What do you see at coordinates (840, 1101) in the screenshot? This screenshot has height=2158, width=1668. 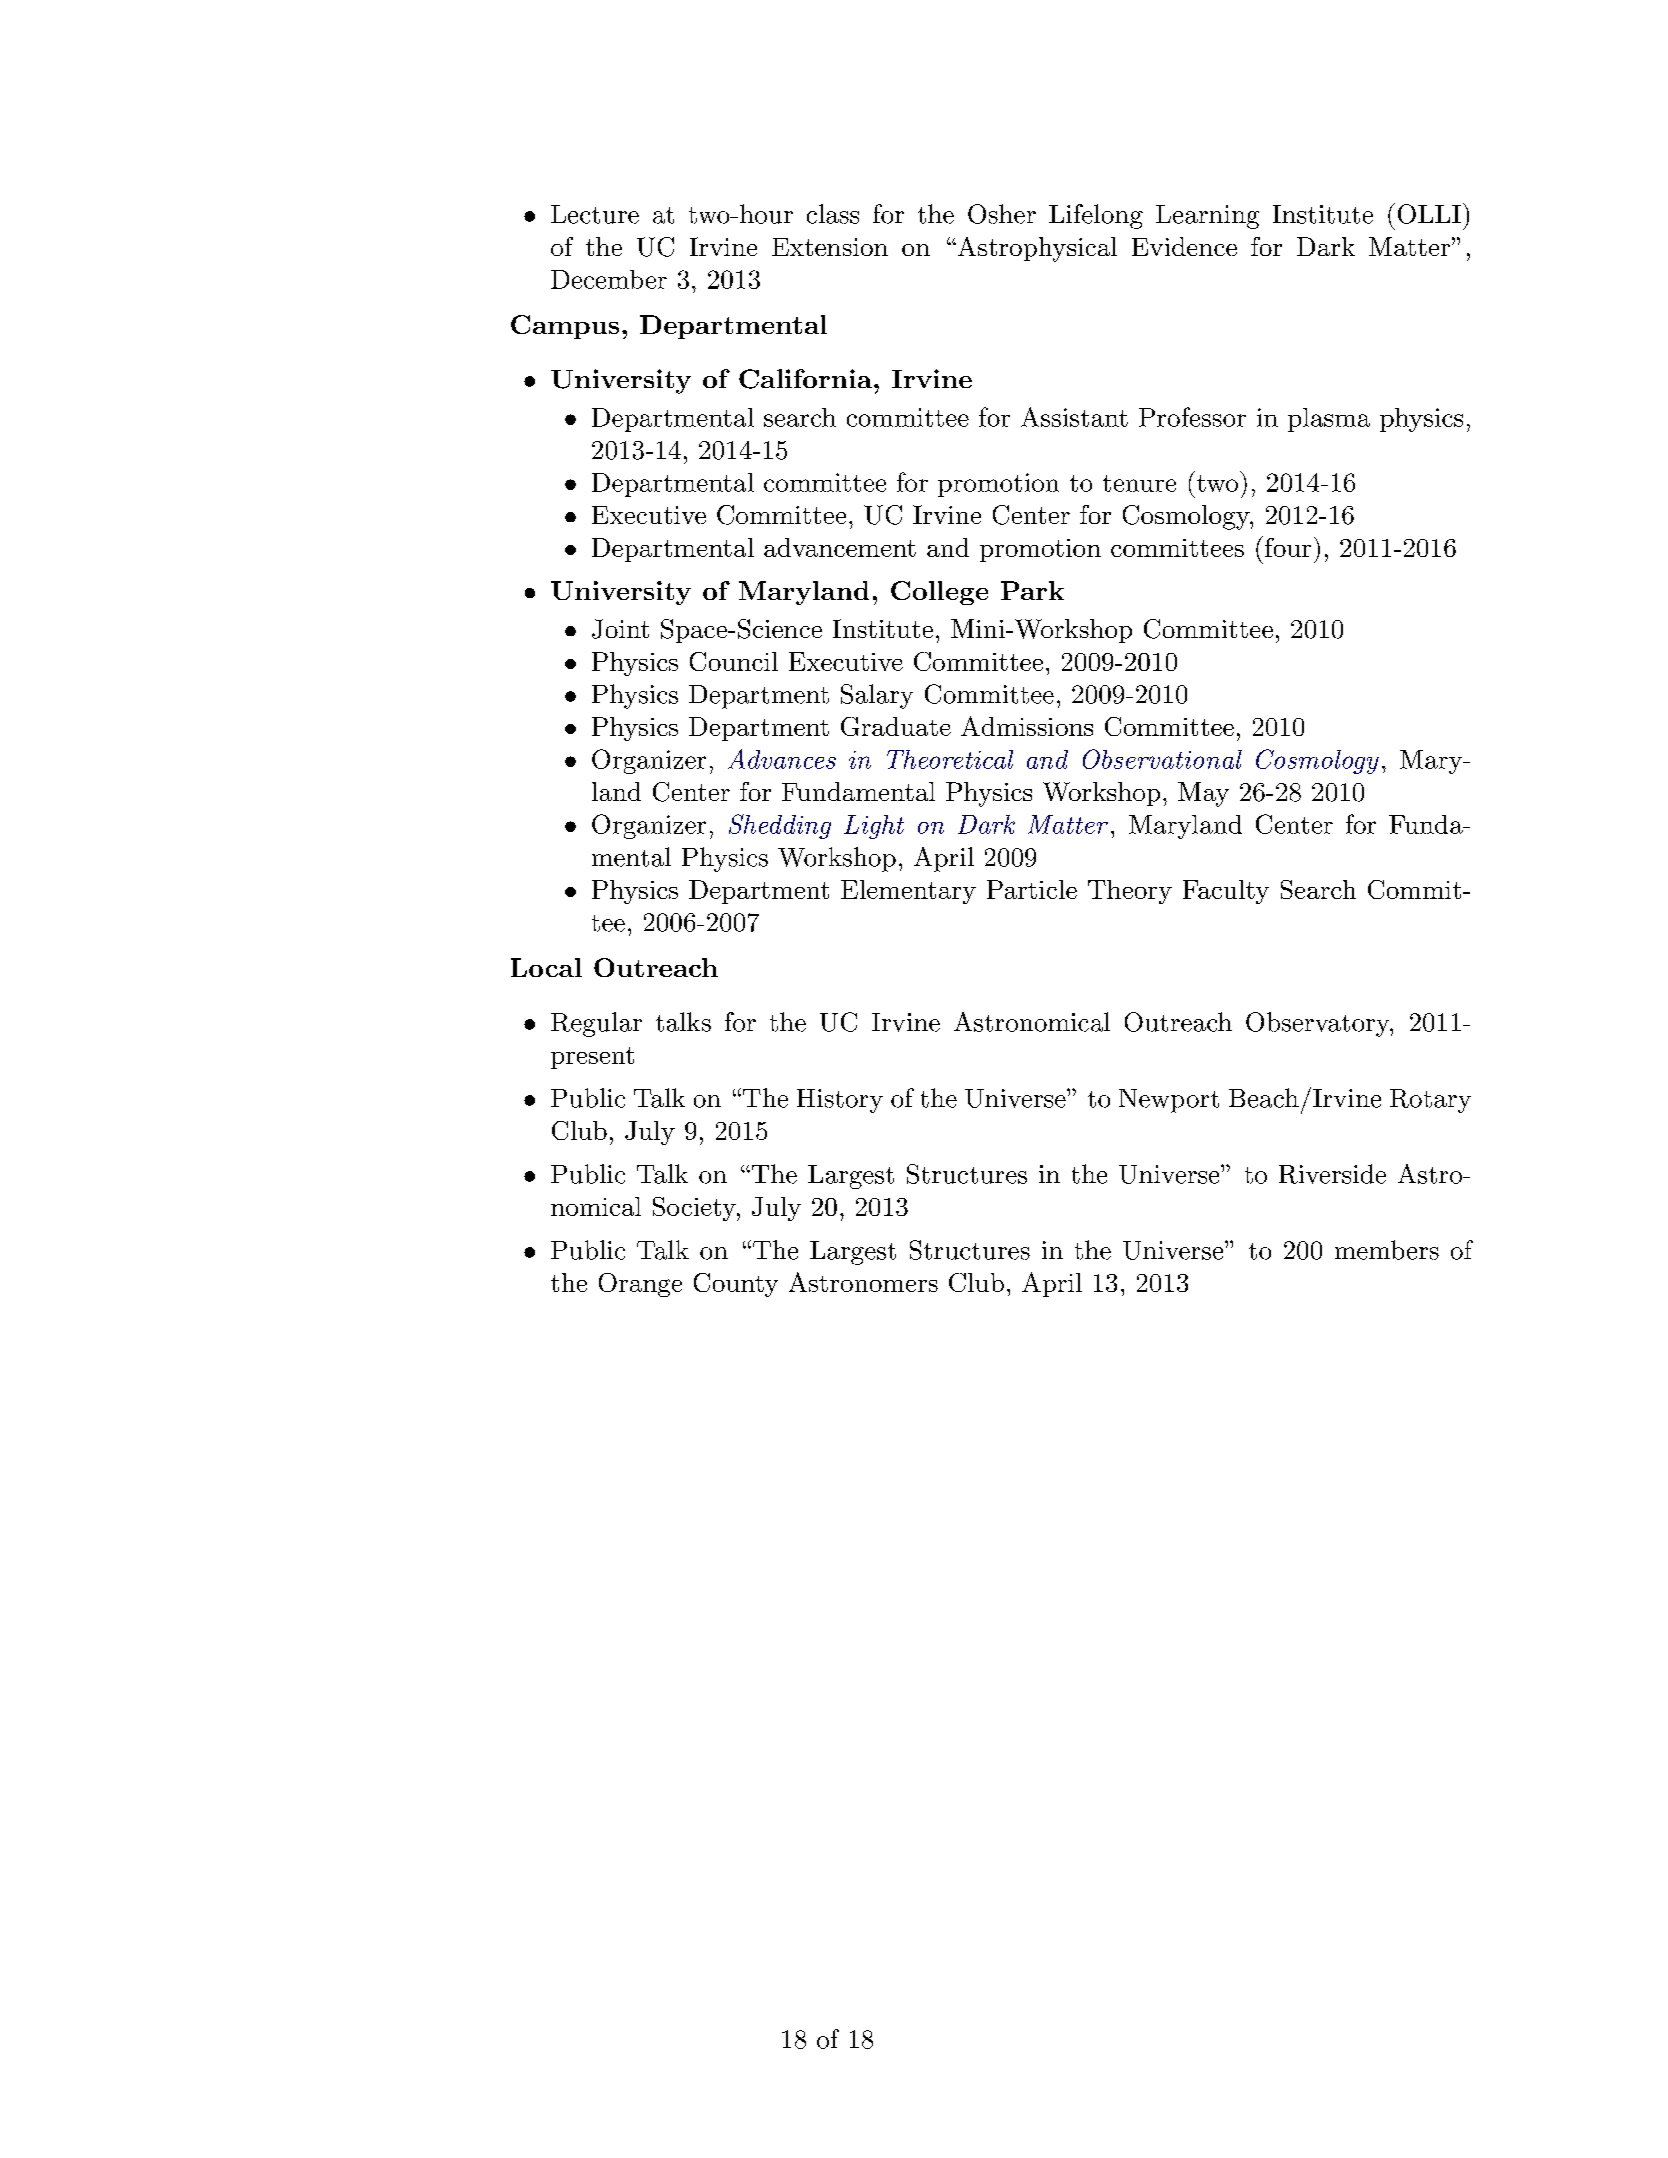 I see `History` at bounding box center [840, 1101].
